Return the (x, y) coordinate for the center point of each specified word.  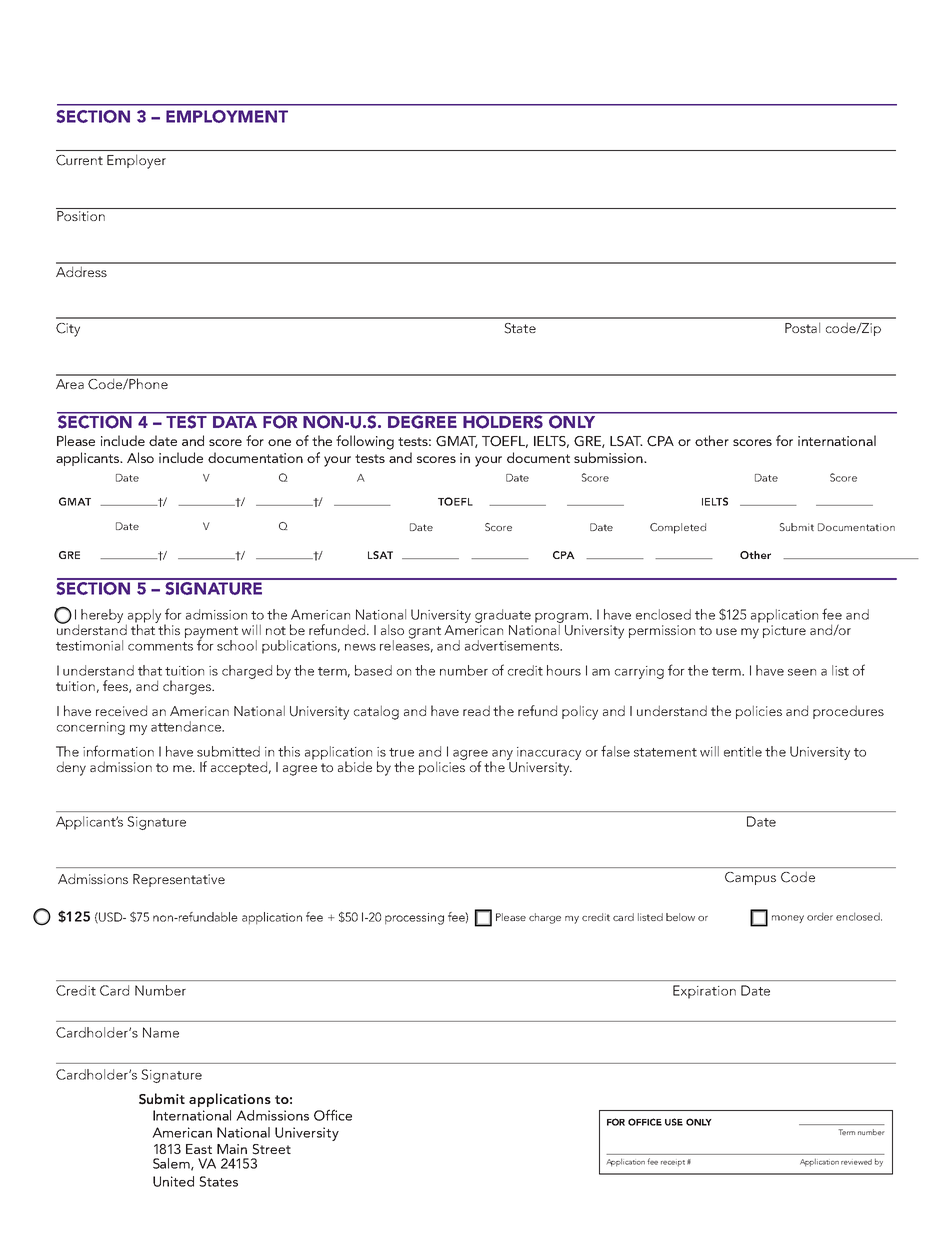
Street (271, 1149)
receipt (673, 1163)
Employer (136, 162)
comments (160, 646)
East (199, 1149)
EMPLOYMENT (227, 116)
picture (784, 631)
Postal (802, 327)
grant (425, 632)
